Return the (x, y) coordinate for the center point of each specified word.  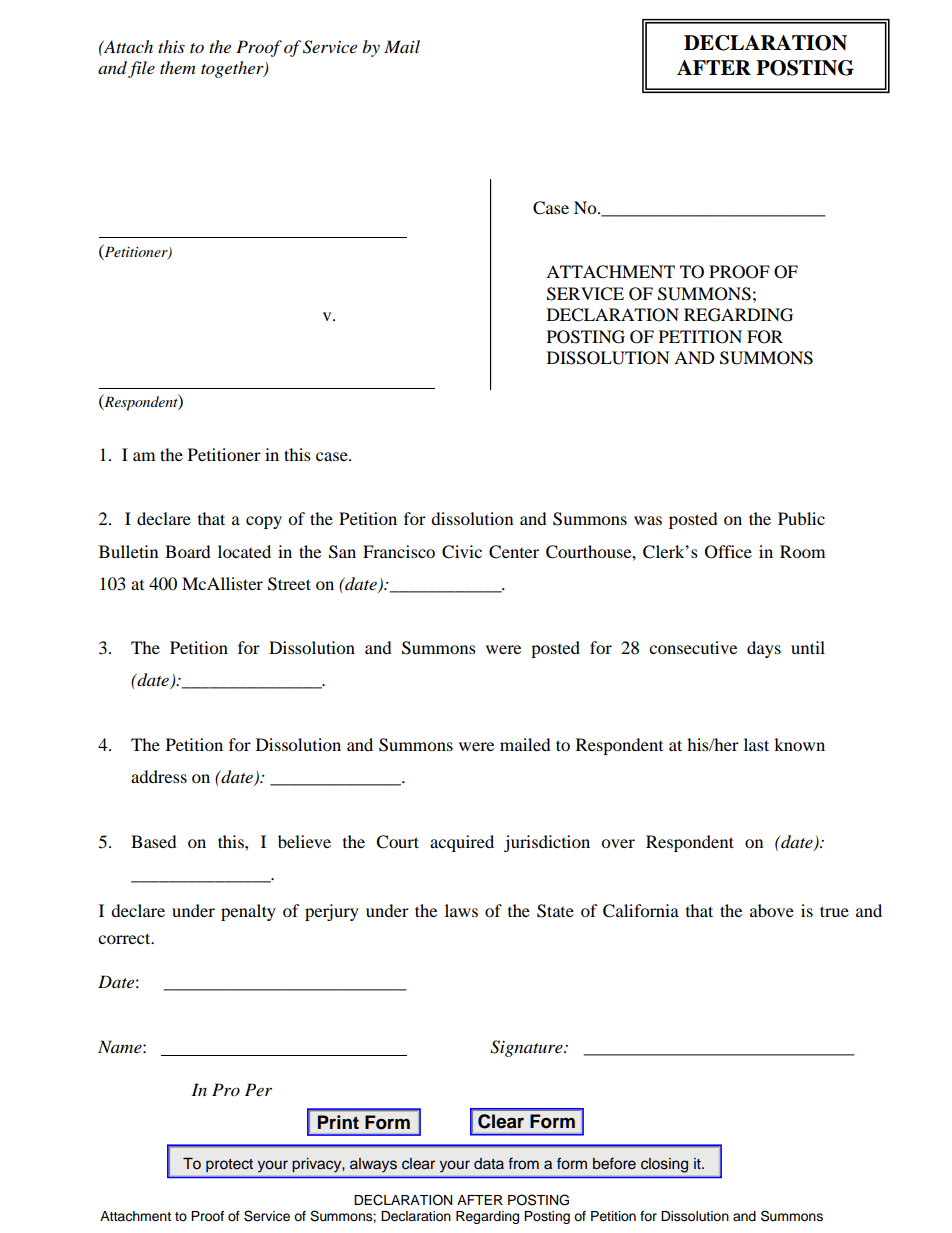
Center (514, 552)
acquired (462, 843)
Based (154, 841)
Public (801, 518)
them (177, 67)
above (772, 910)
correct (125, 938)
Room (802, 551)
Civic (462, 552)
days (764, 649)
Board (188, 551)
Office (728, 552)
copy (264, 522)
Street (289, 584)
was (648, 520)
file (141, 69)
